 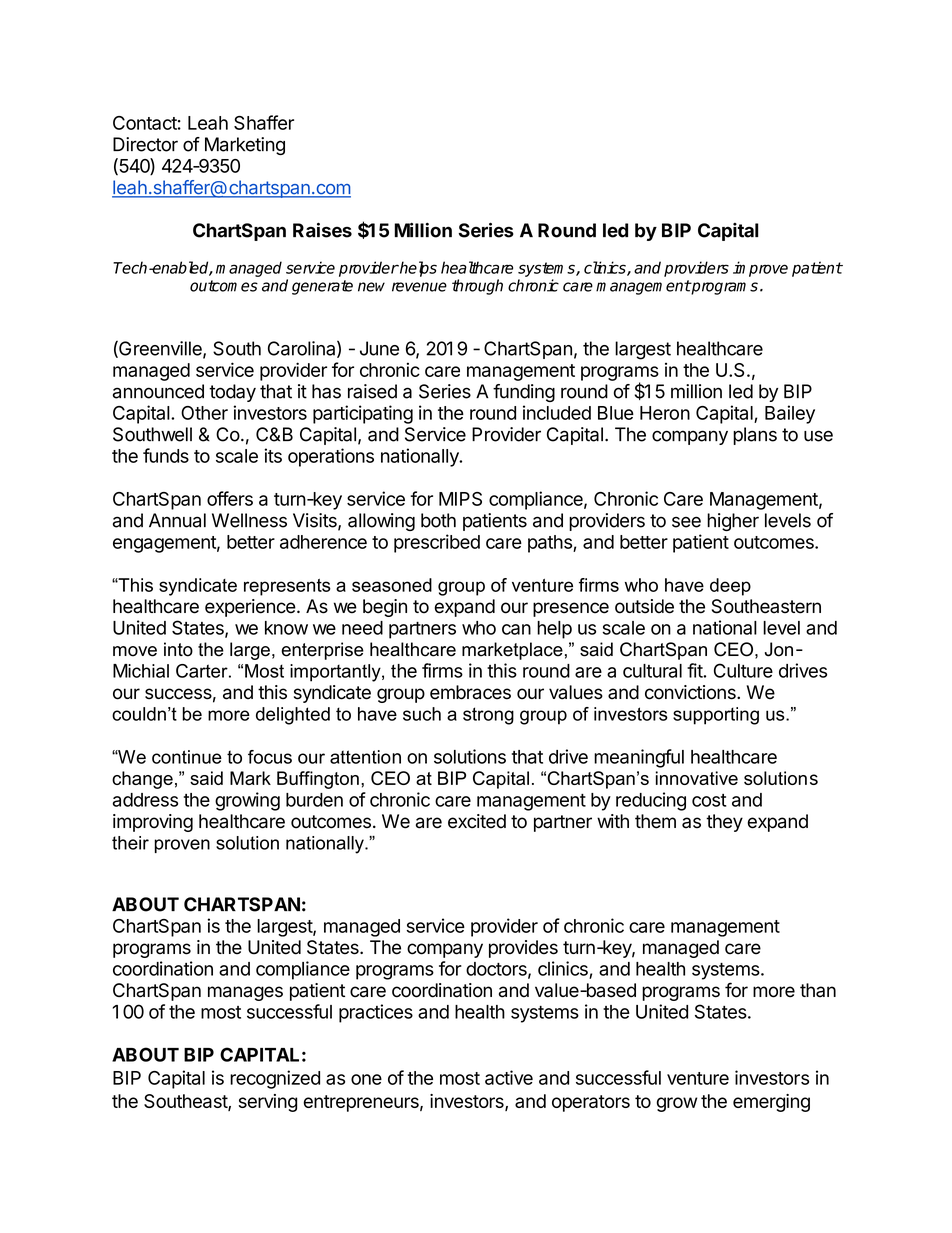 I want to click on improve, so click(x=760, y=269).
